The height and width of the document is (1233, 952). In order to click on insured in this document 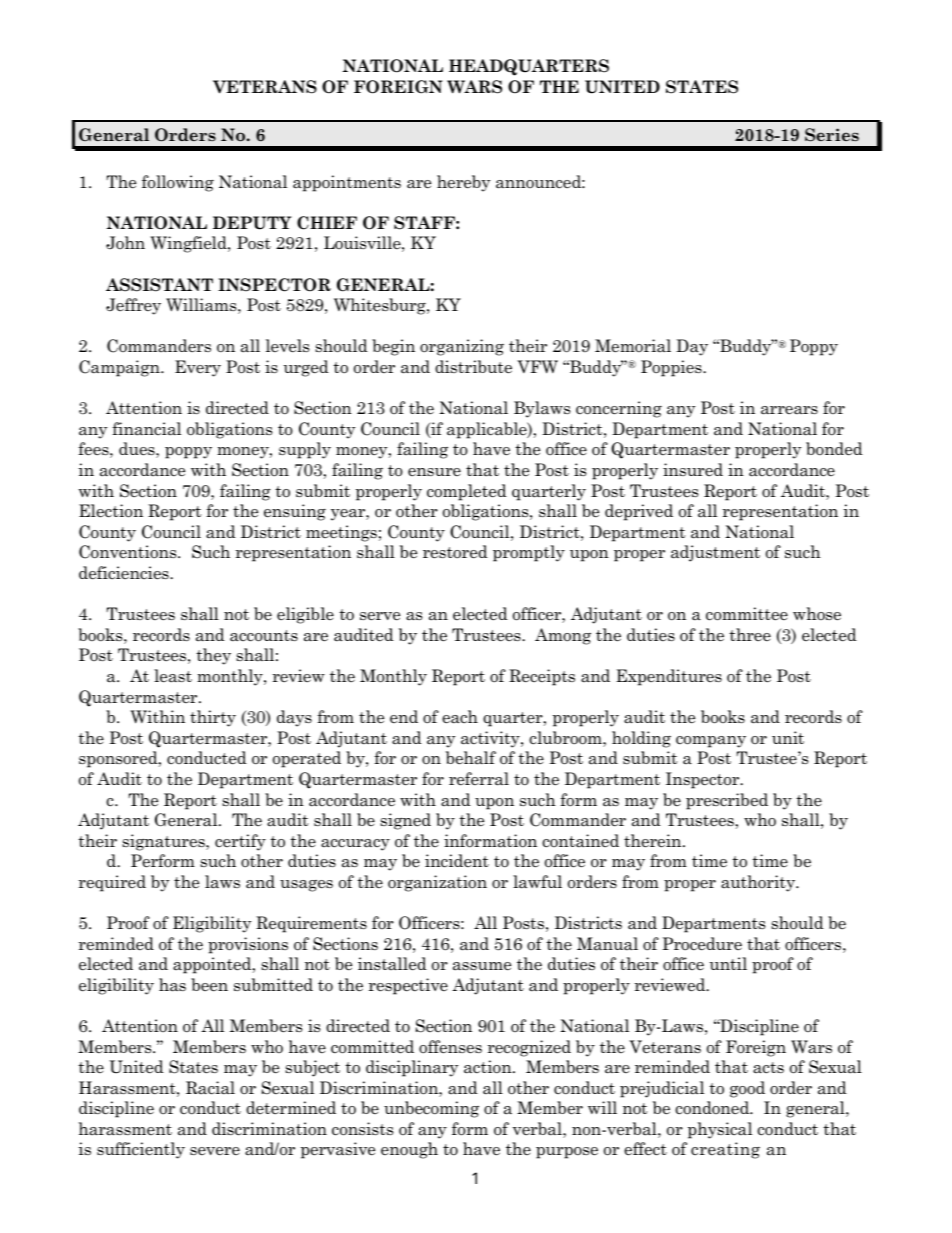, I will do `click(693, 469)`.
